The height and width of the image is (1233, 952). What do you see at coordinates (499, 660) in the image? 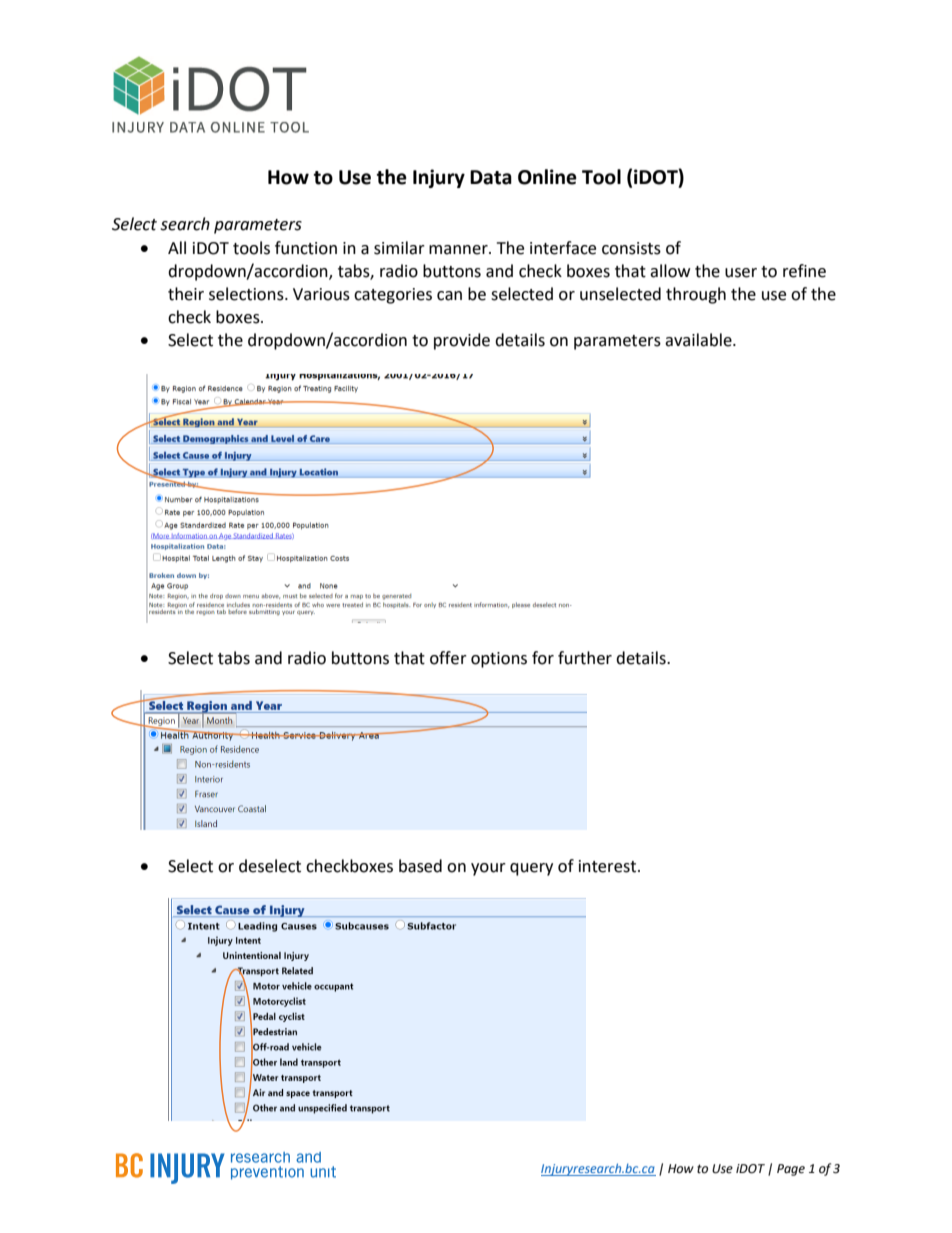
I see `options` at bounding box center [499, 660].
